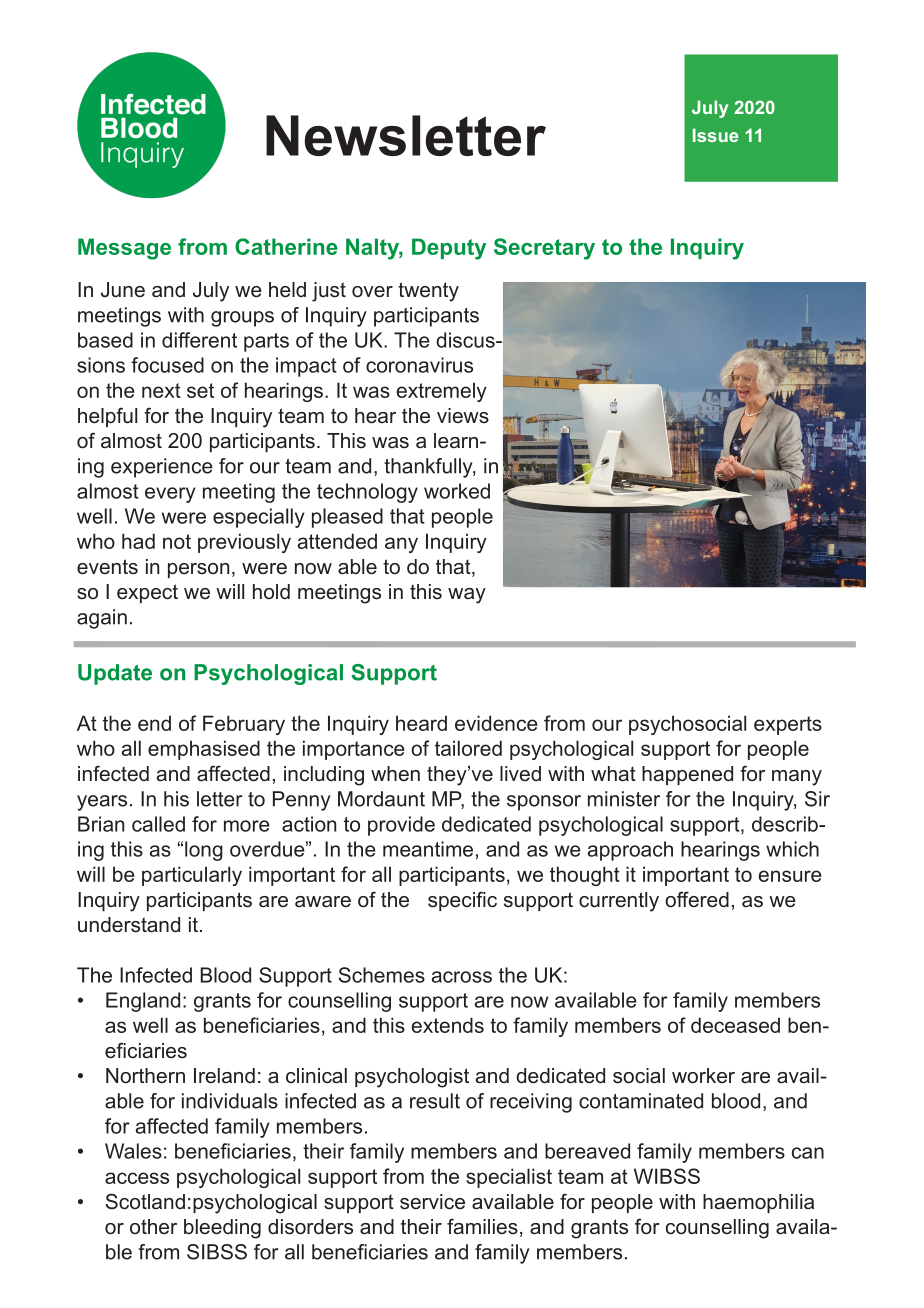  Describe the element at coordinates (124, 249) in the screenshot. I see `Message` at that location.
